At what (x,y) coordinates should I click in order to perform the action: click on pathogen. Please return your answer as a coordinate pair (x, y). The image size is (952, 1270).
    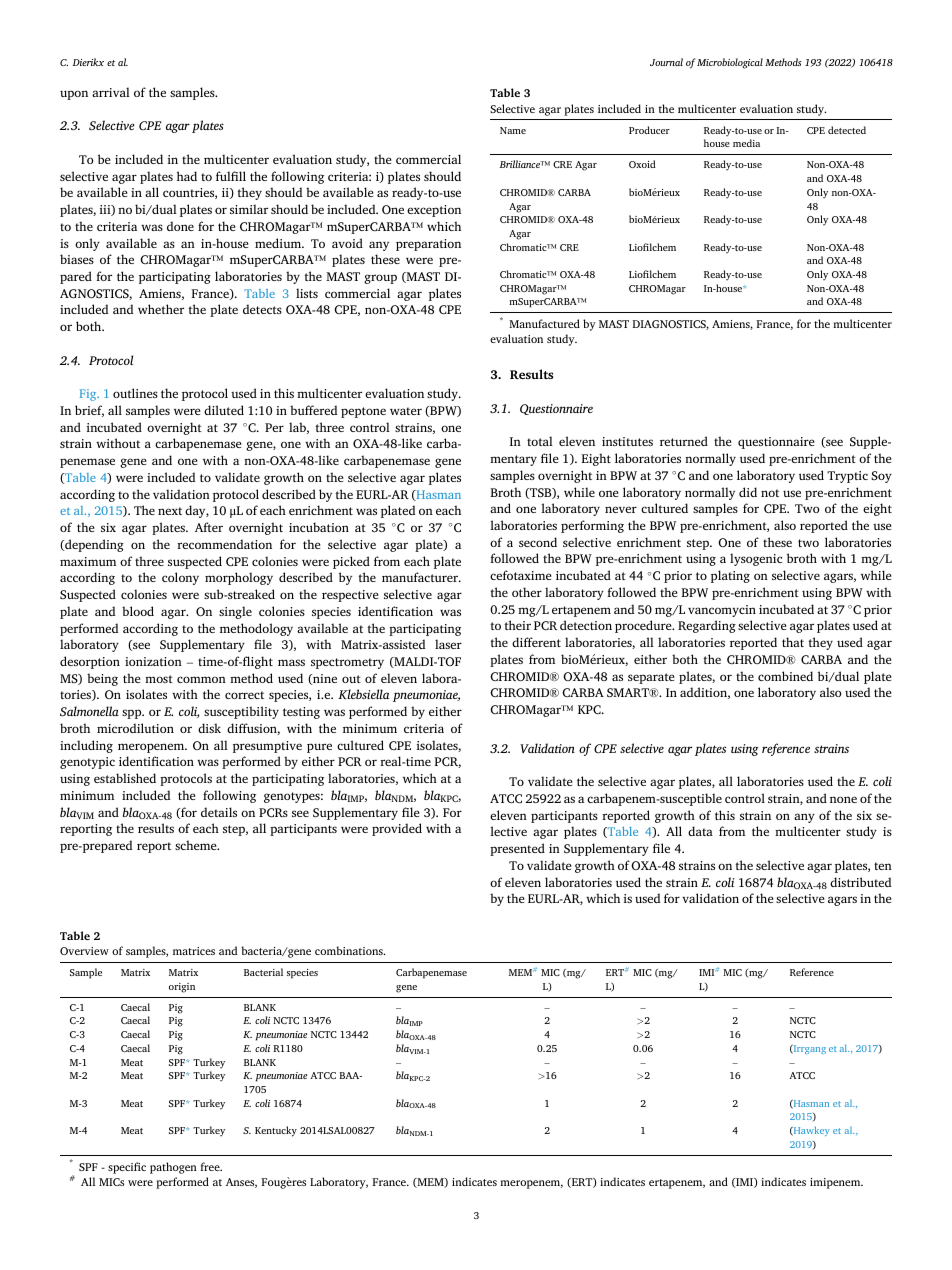
    Looking at the image, I should click on (173, 1168).
